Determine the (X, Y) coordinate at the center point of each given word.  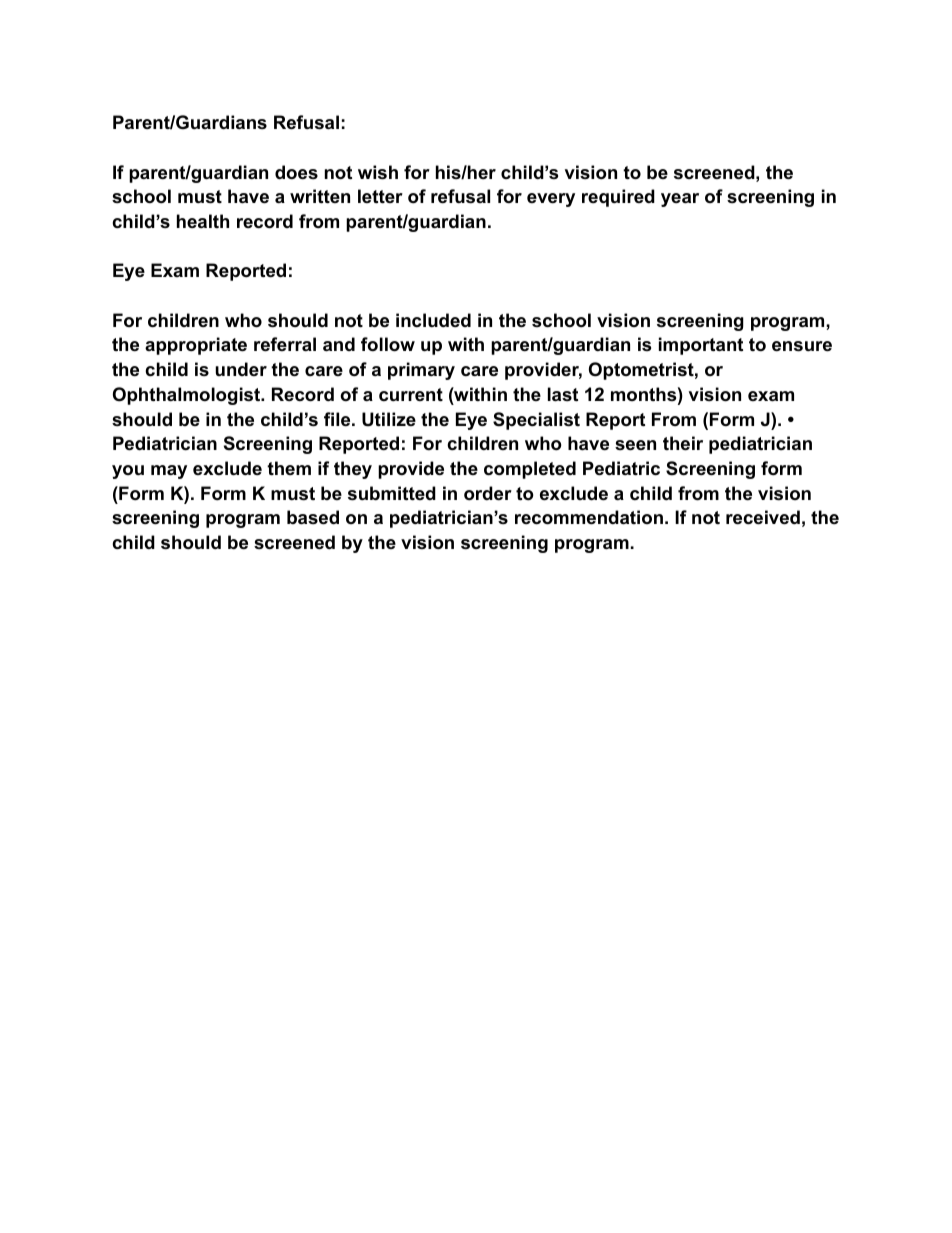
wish (378, 172)
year (680, 200)
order (488, 493)
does (296, 172)
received (763, 517)
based (313, 517)
